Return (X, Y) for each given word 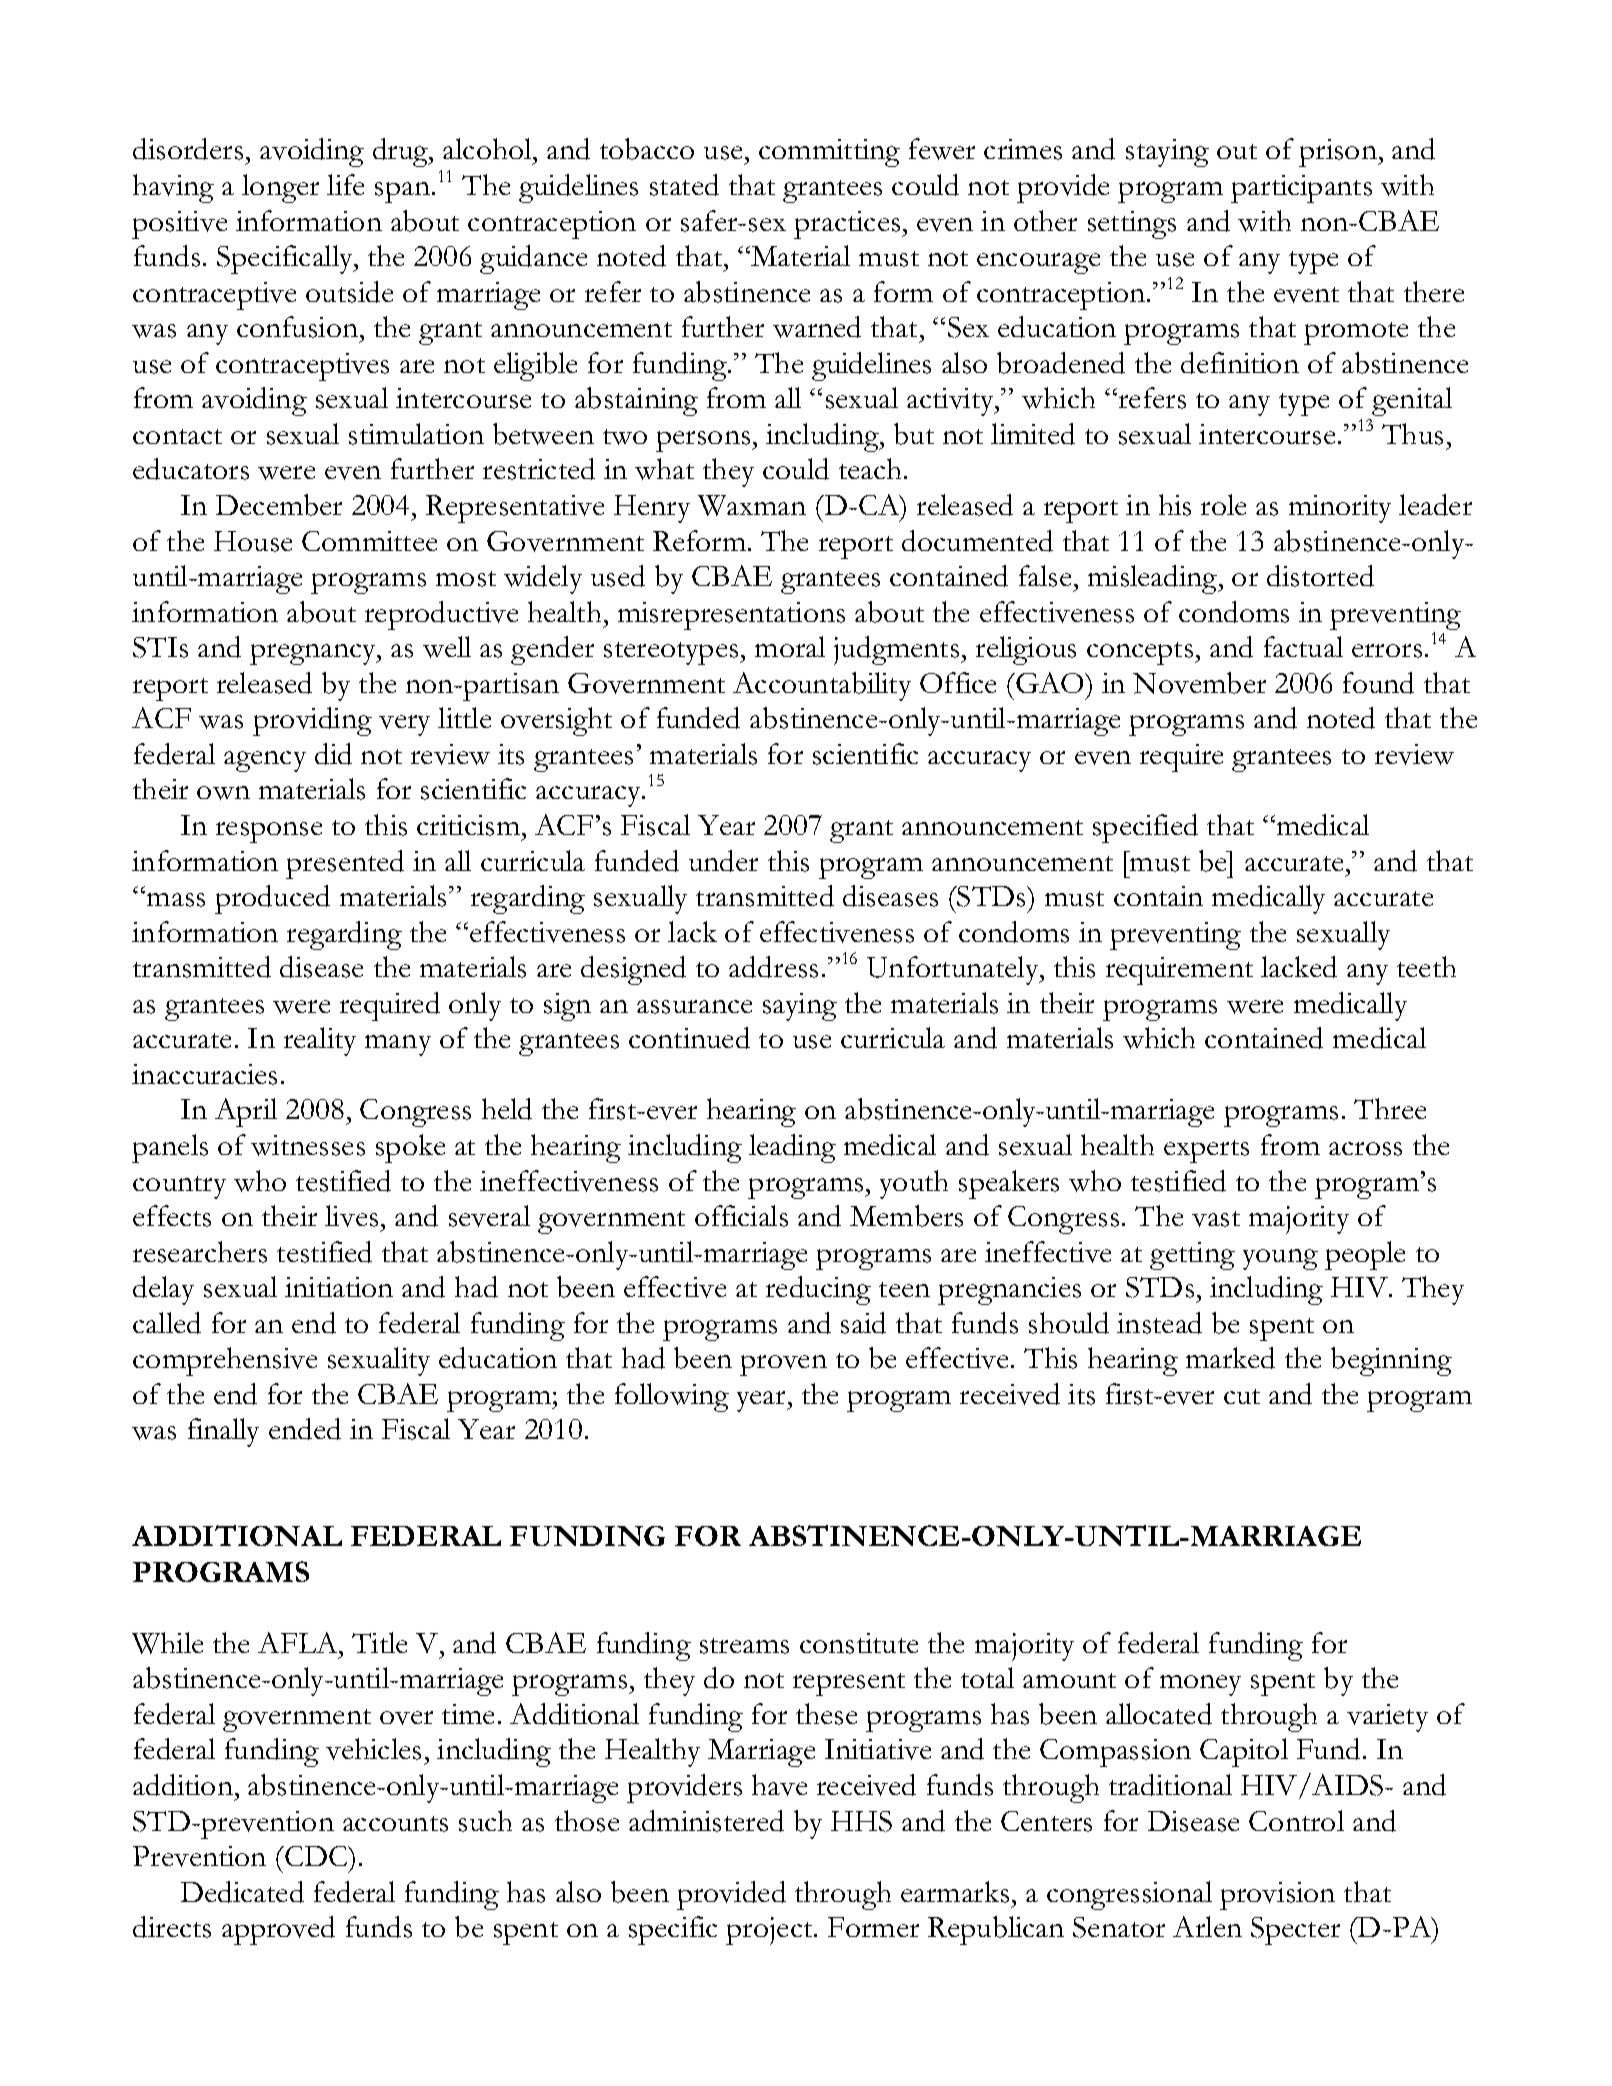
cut (1242, 1396)
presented (345, 864)
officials (741, 1216)
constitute (859, 1643)
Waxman (752, 505)
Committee (369, 541)
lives (351, 1216)
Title (379, 1642)
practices (848, 225)
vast (1216, 1219)
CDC (316, 1856)
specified (1145, 828)
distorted (1320, 576)
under (723, 861)
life (345, 184)
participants (1301, 189)
